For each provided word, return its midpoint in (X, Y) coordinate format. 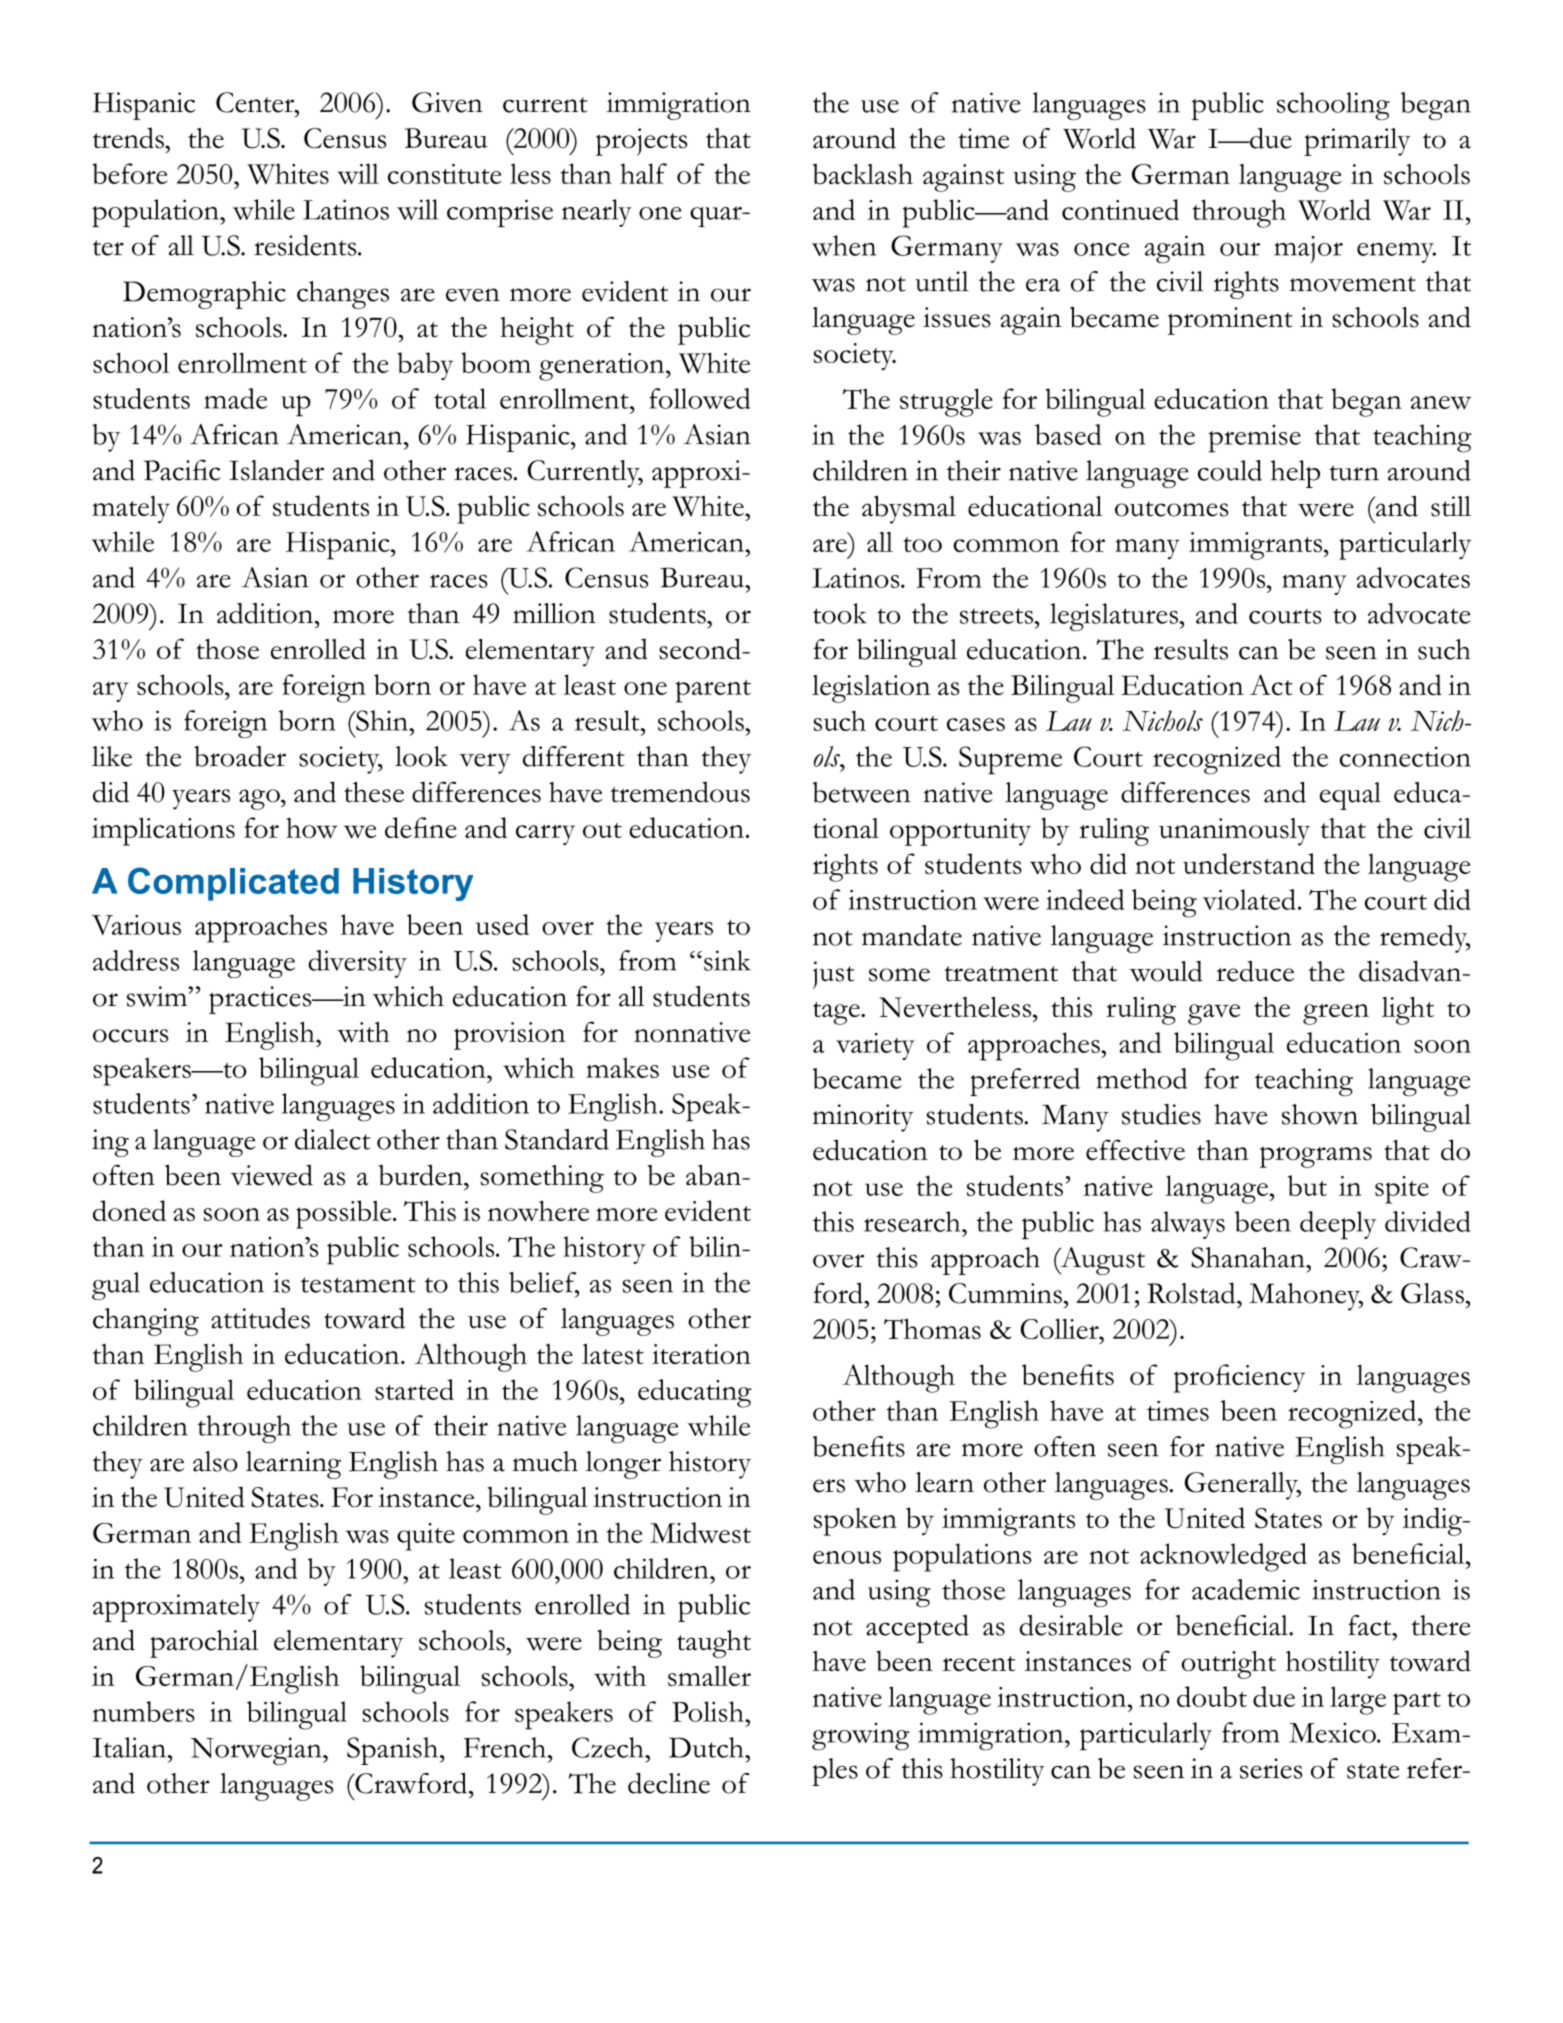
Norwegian (257, 1751)
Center (256, 102)
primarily (1357, 142)
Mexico (1333, 1733)
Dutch (707, 1747)
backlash (863, 174)
